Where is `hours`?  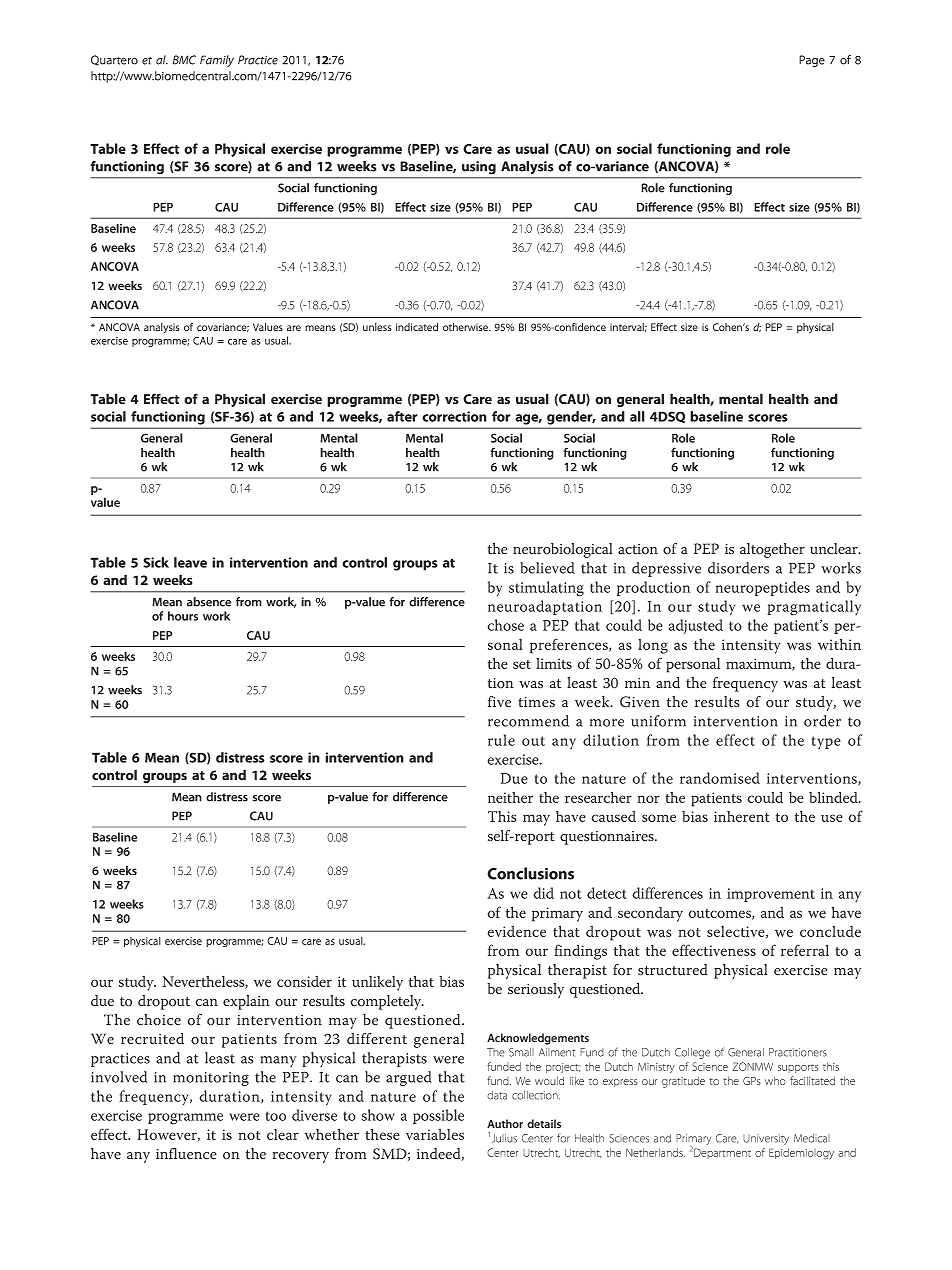
hours is located at coordinates (183, 616).
